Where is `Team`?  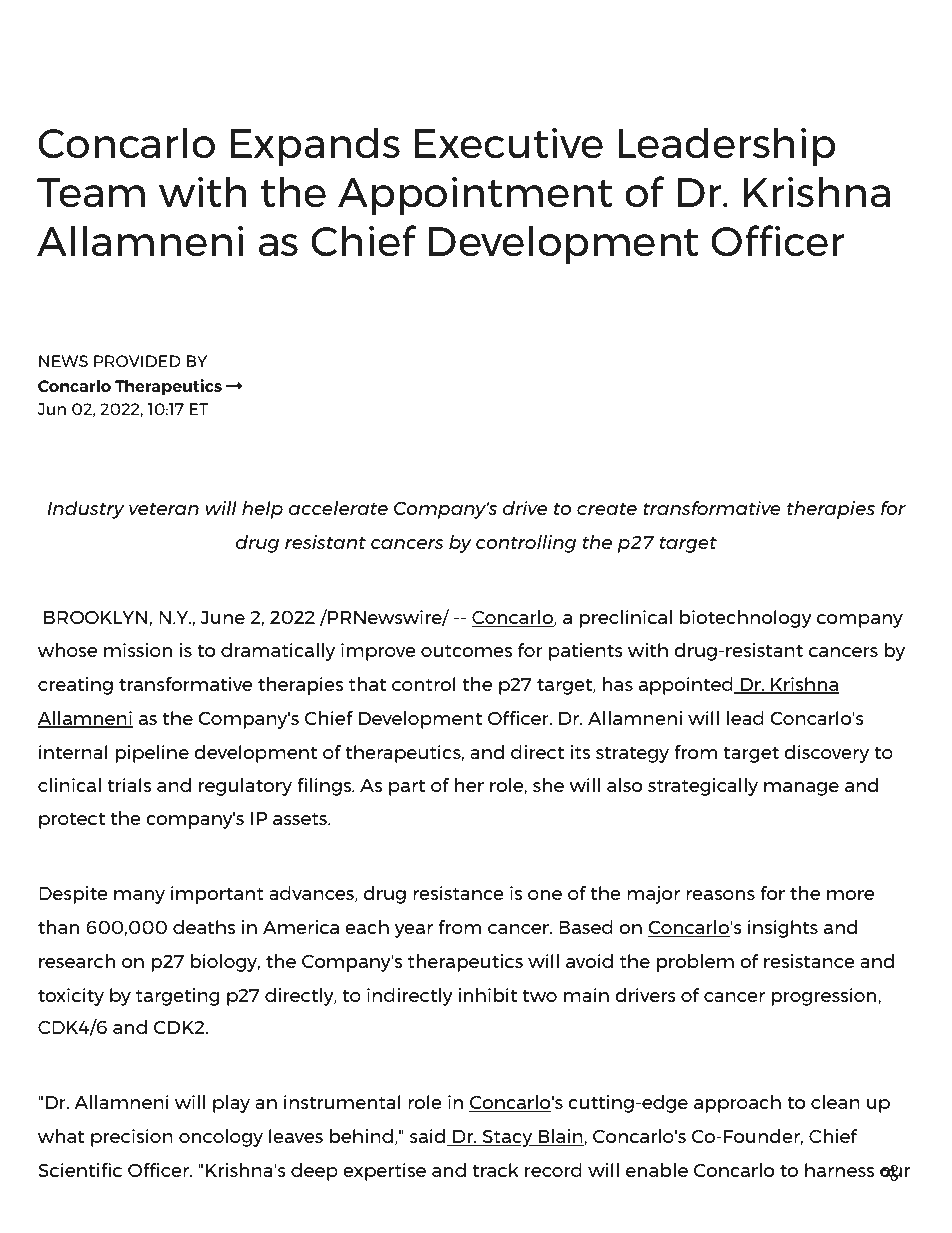
Team is located at coordinates (91, 192).
